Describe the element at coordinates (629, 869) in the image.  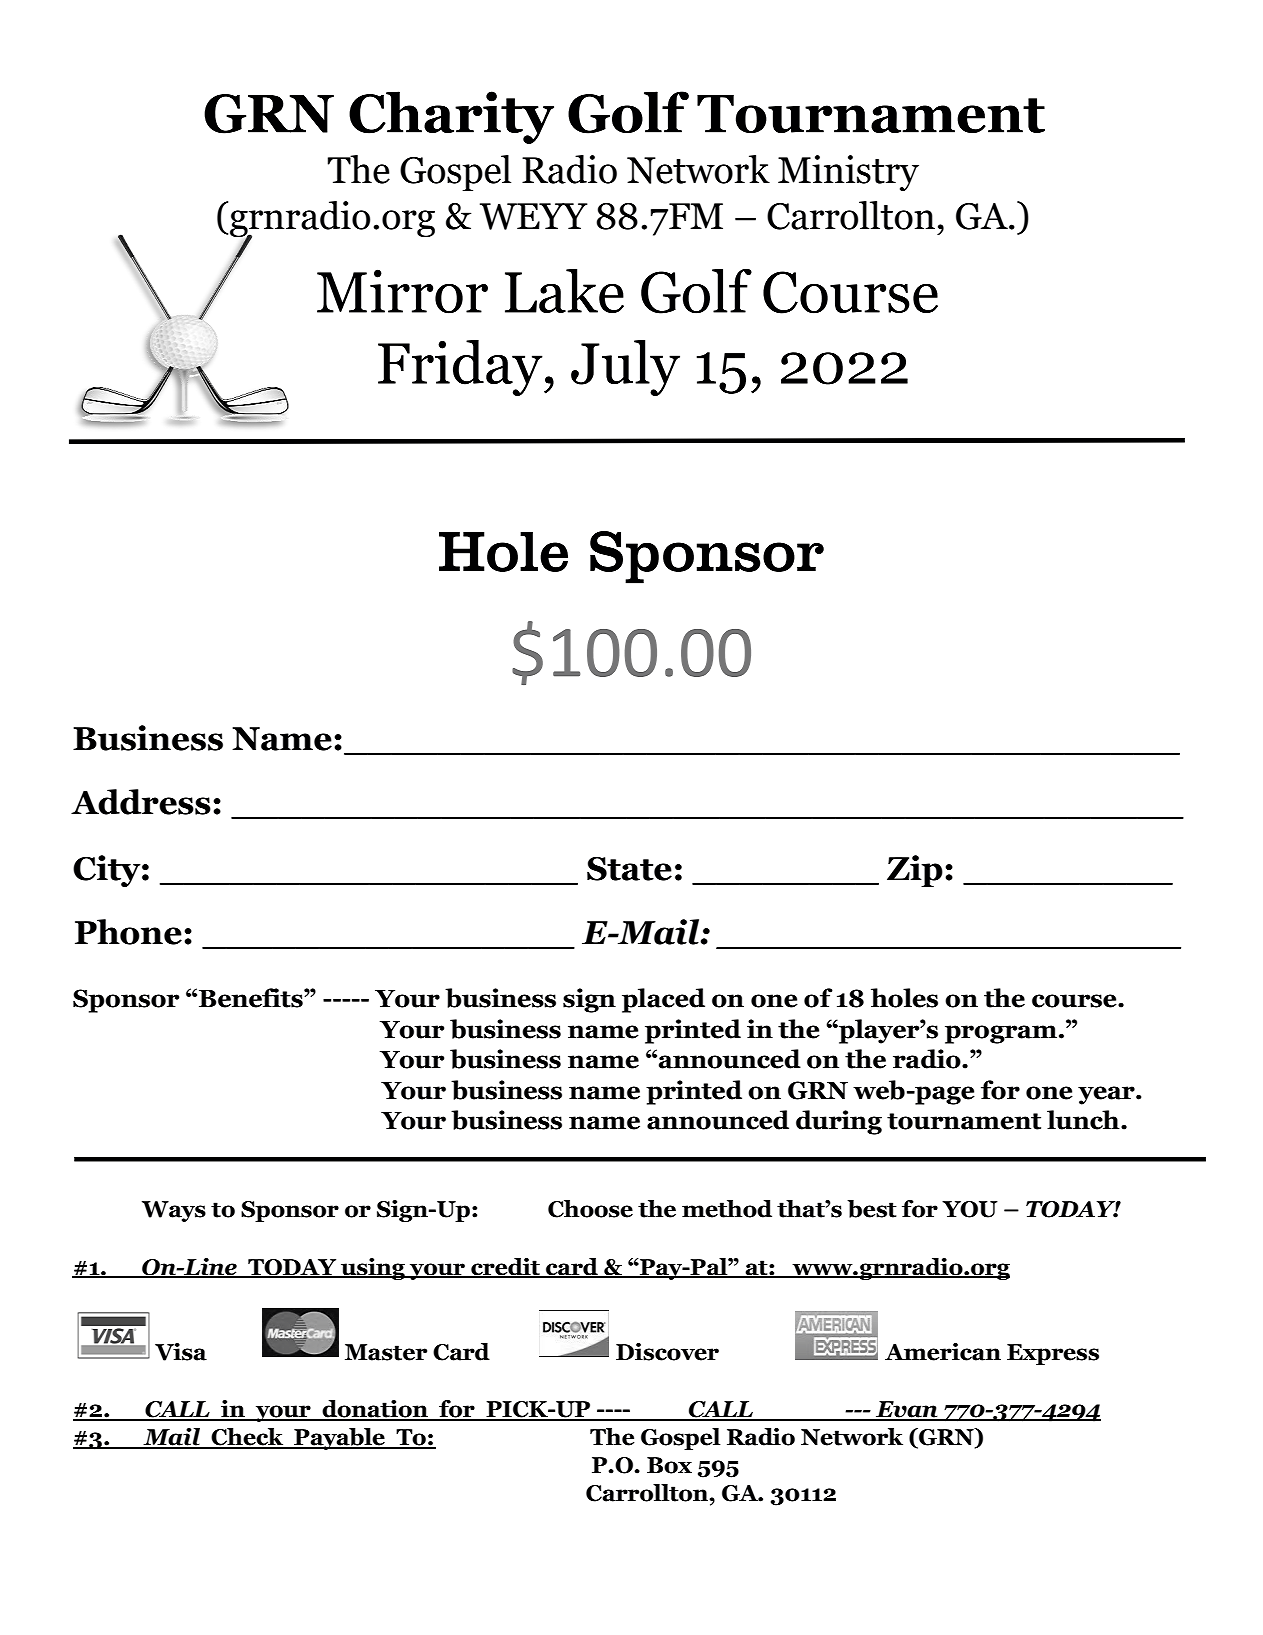
I see `State` at that location.
